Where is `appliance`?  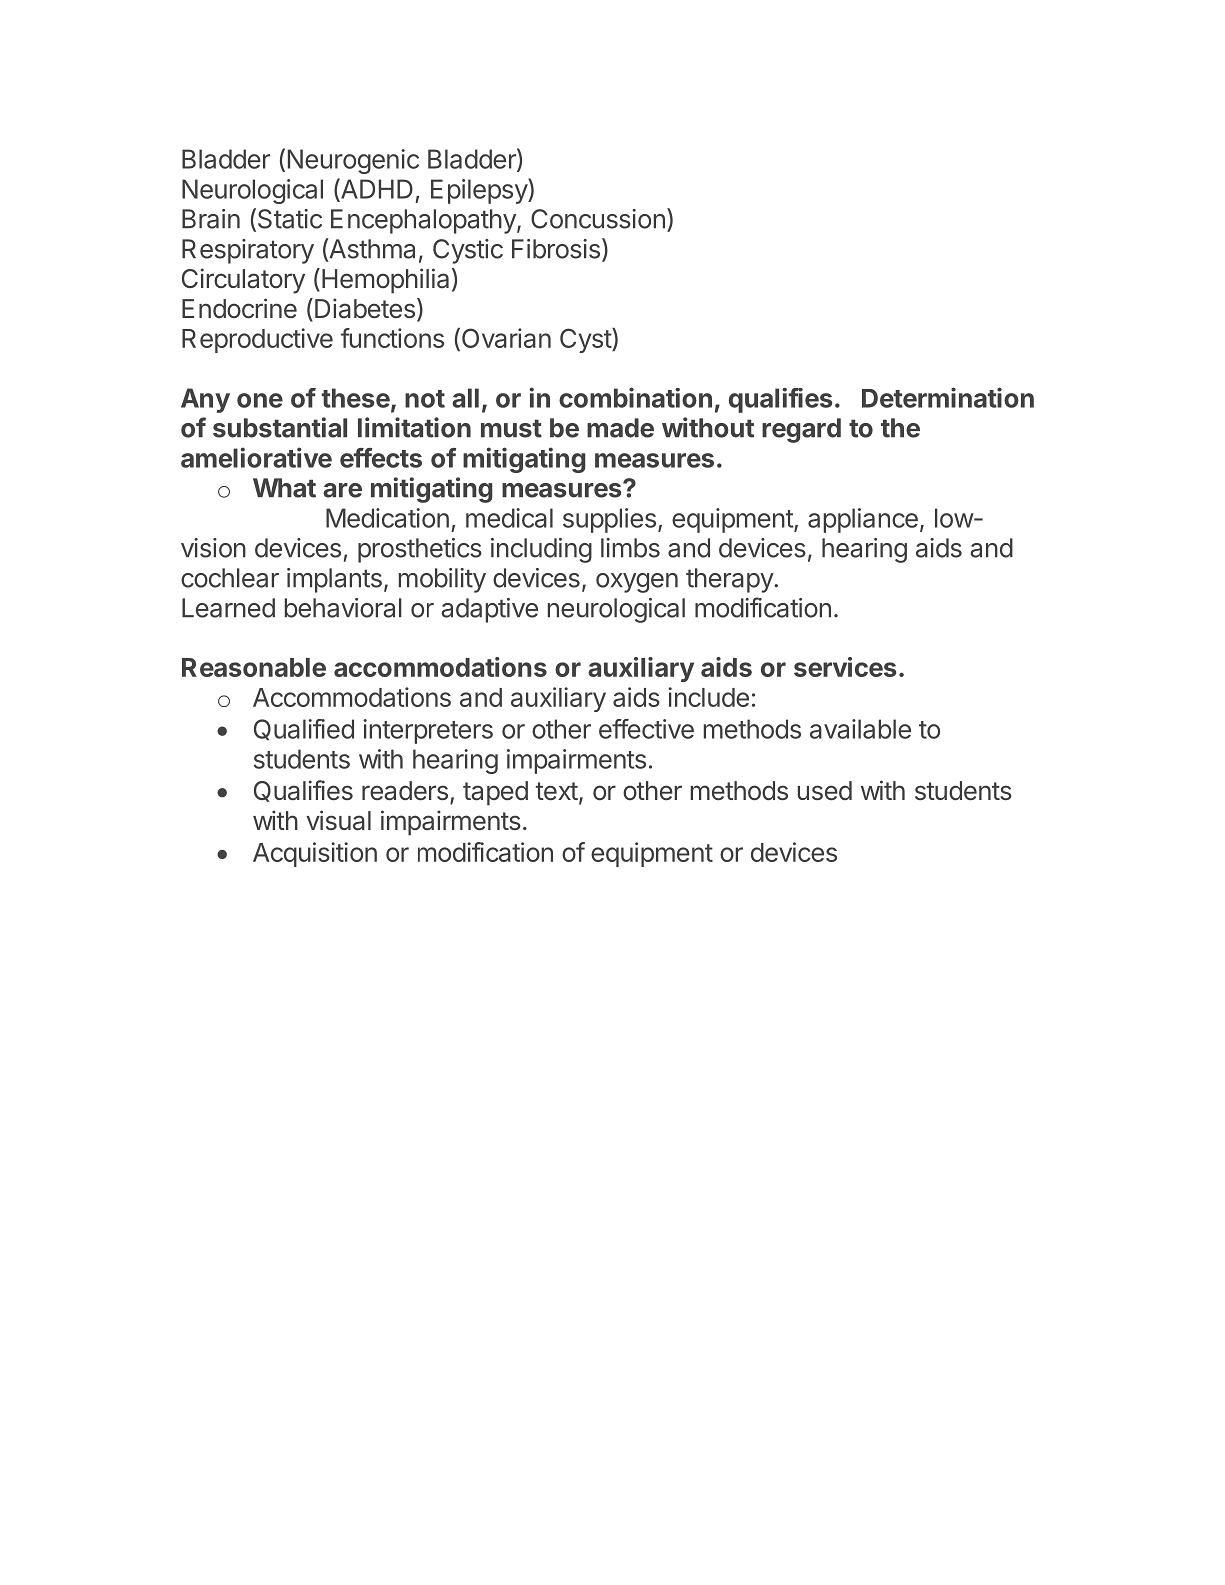 appliance is located at coordinates (863, 520).
